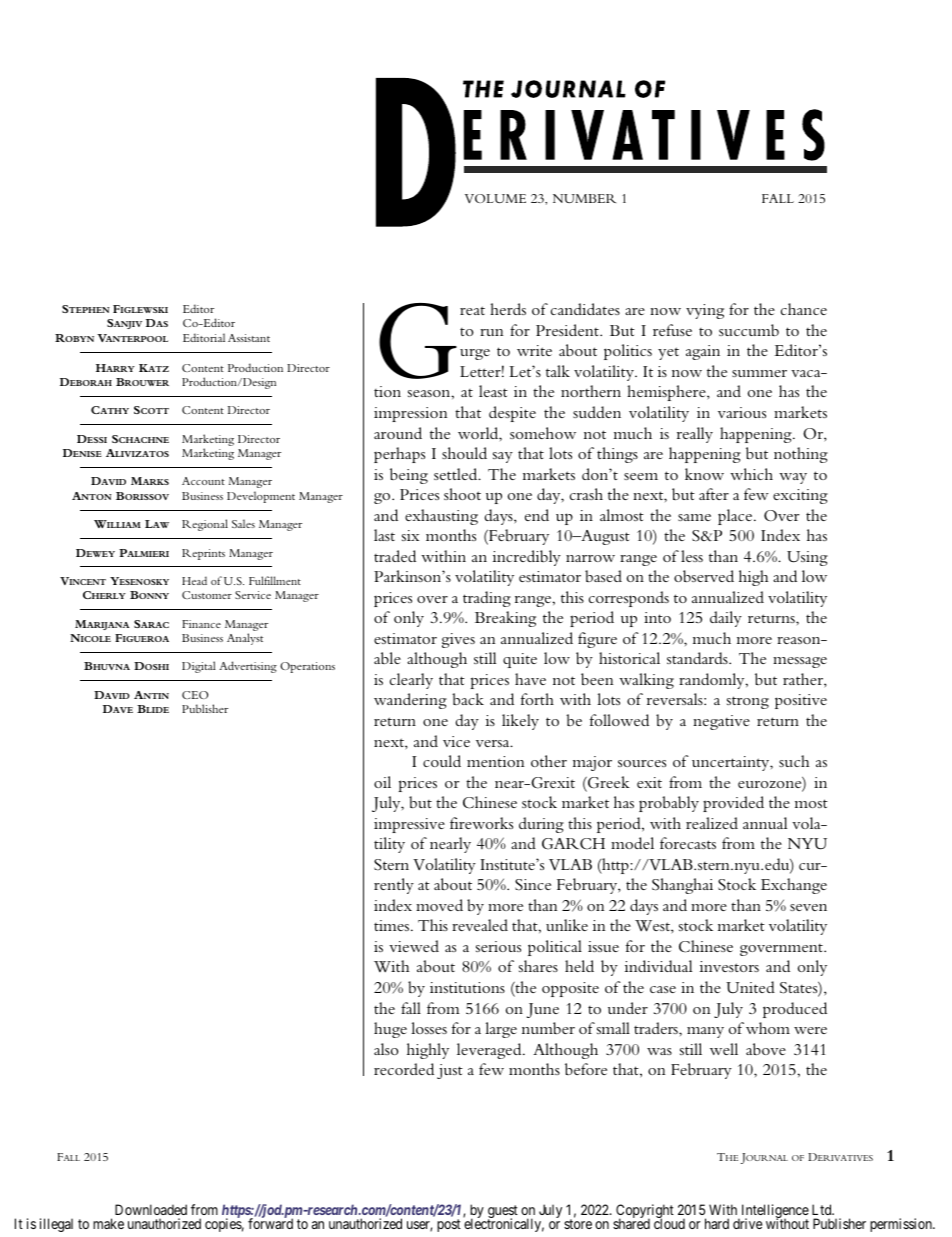  What do you see at coordinates (492, 332) in the screenshot?
I see `run` at bounding box center [492, 332].
